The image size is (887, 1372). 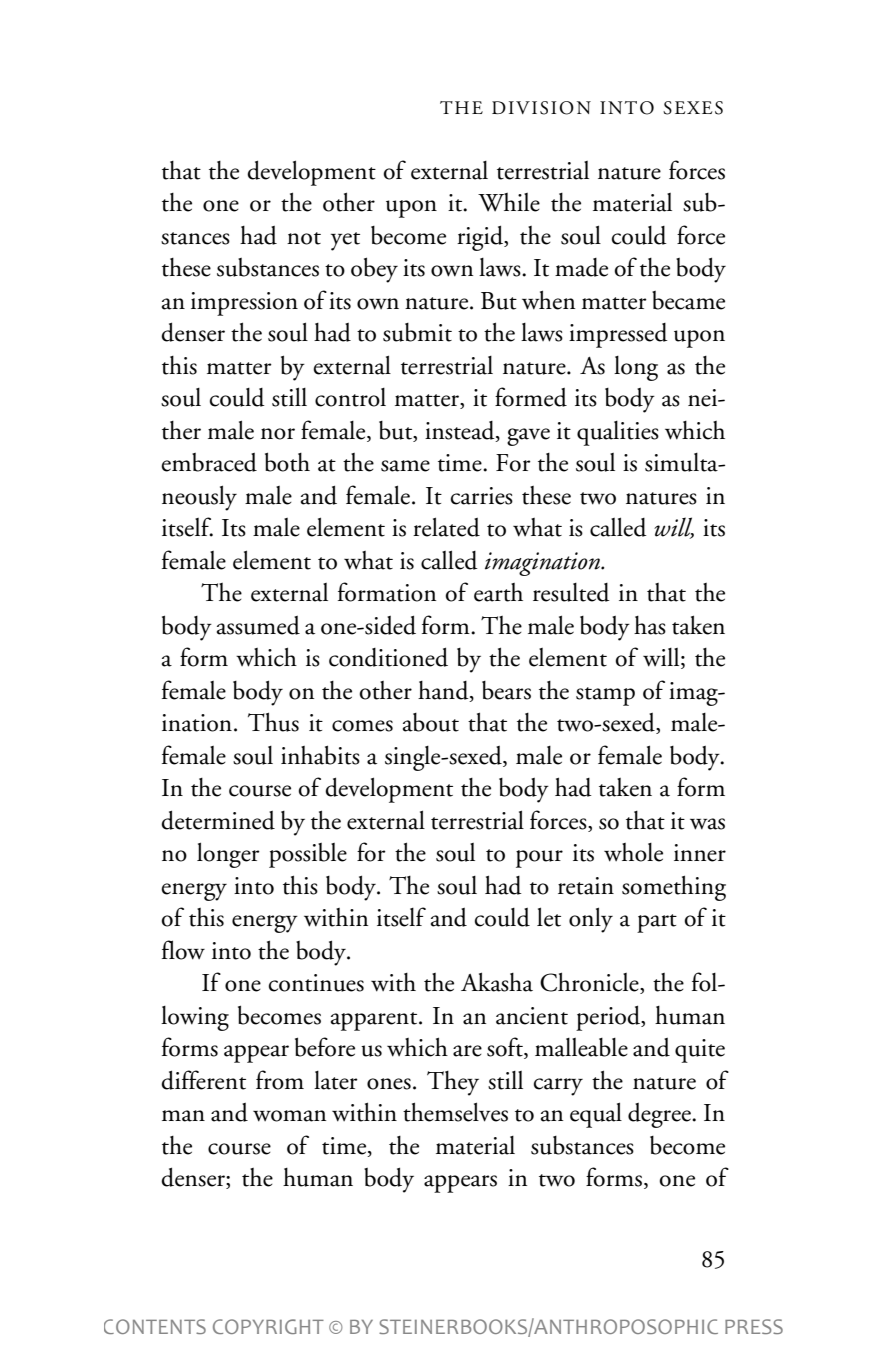 What do you see at coordinates (461, 431) in the screenshot?
I see `instead` at bounding box center [461, 431].
